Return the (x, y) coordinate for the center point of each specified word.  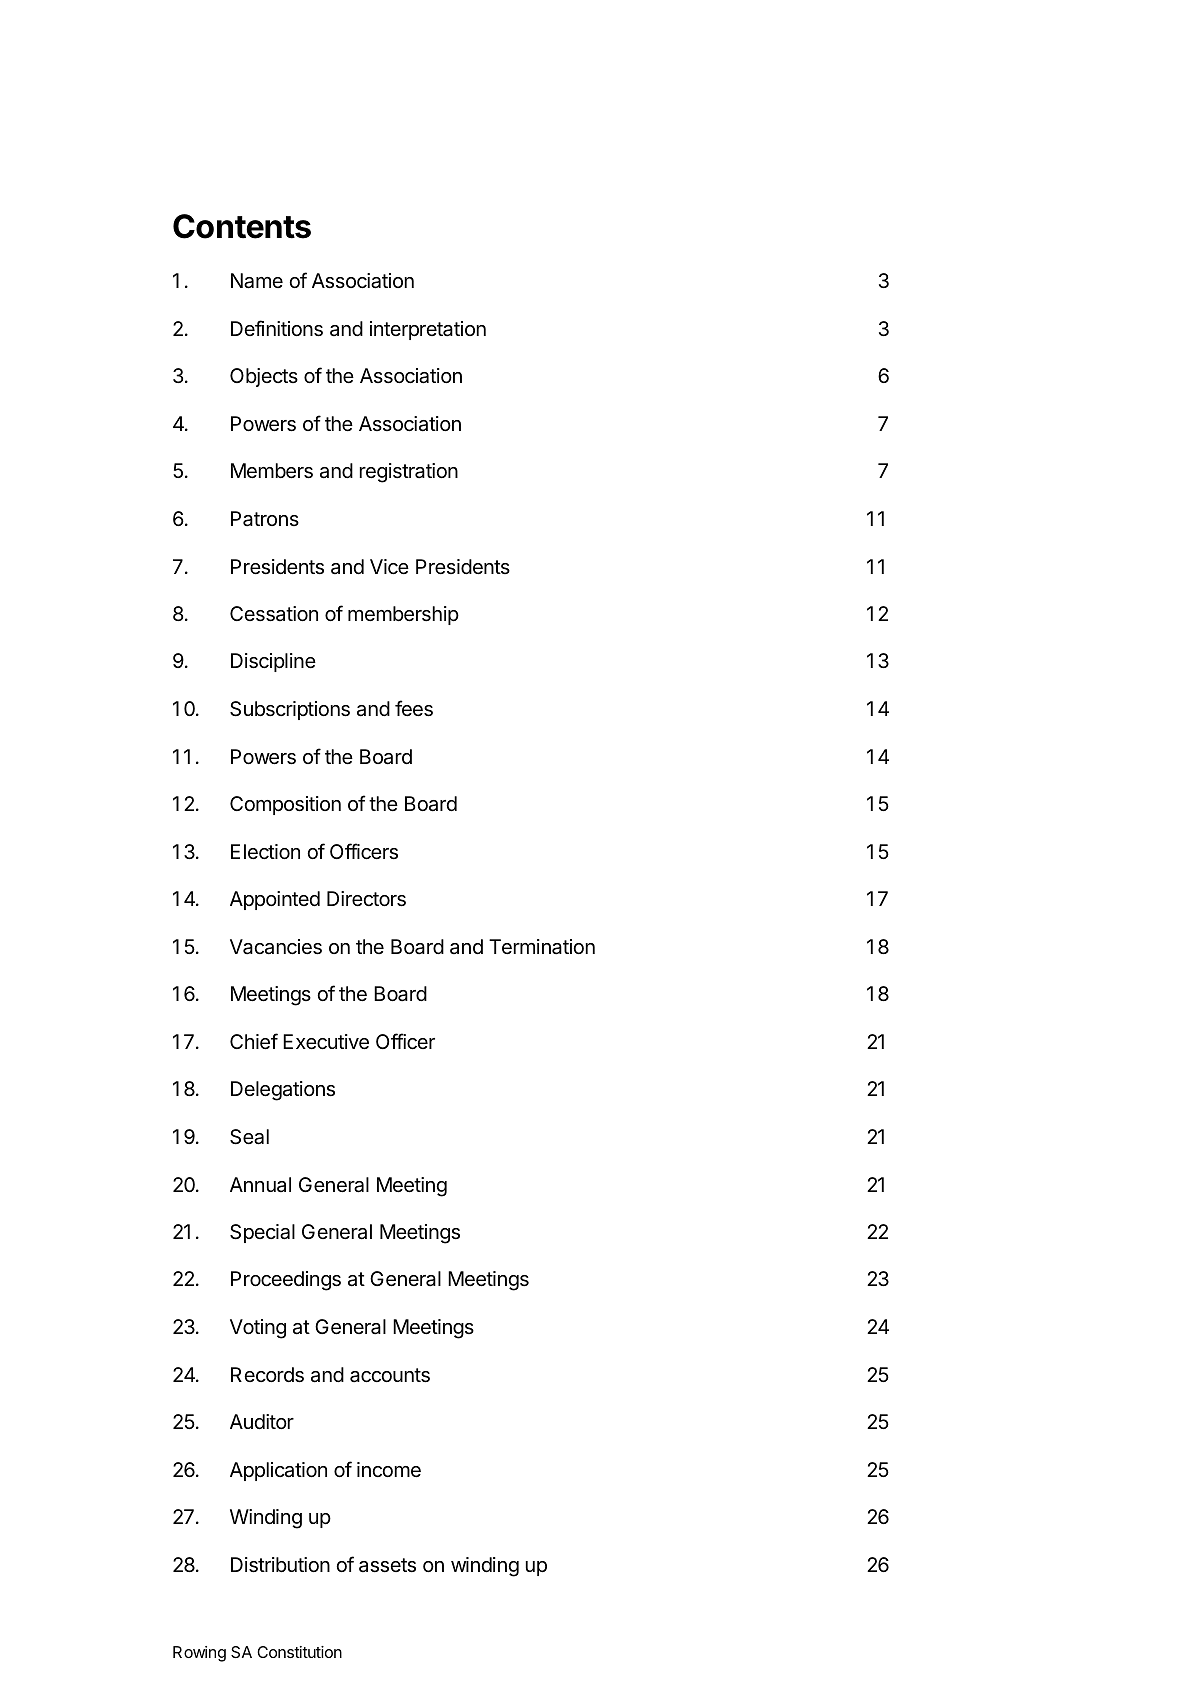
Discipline (273, 662)
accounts (390, 1375)
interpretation (428, 330)
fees (414, 708)
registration (409, 473)
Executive (326, 1042)
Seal (249, 1137)
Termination (542, 947)
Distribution (280, 1565)
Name (257, 281)
